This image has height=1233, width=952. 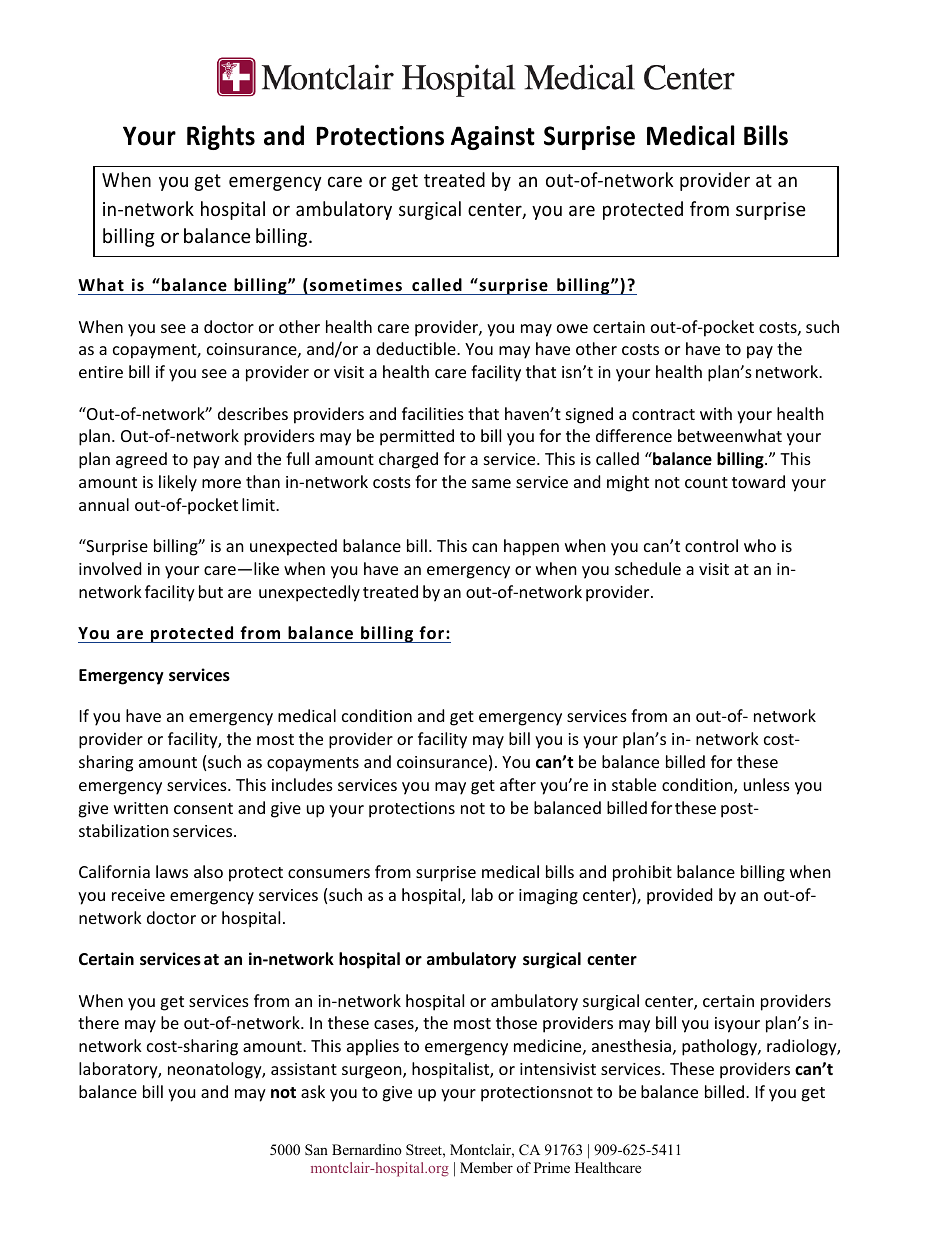 What do you see at coordinates (493, 138) in the image?
I see `Against` at bounding box center [493, 138].
